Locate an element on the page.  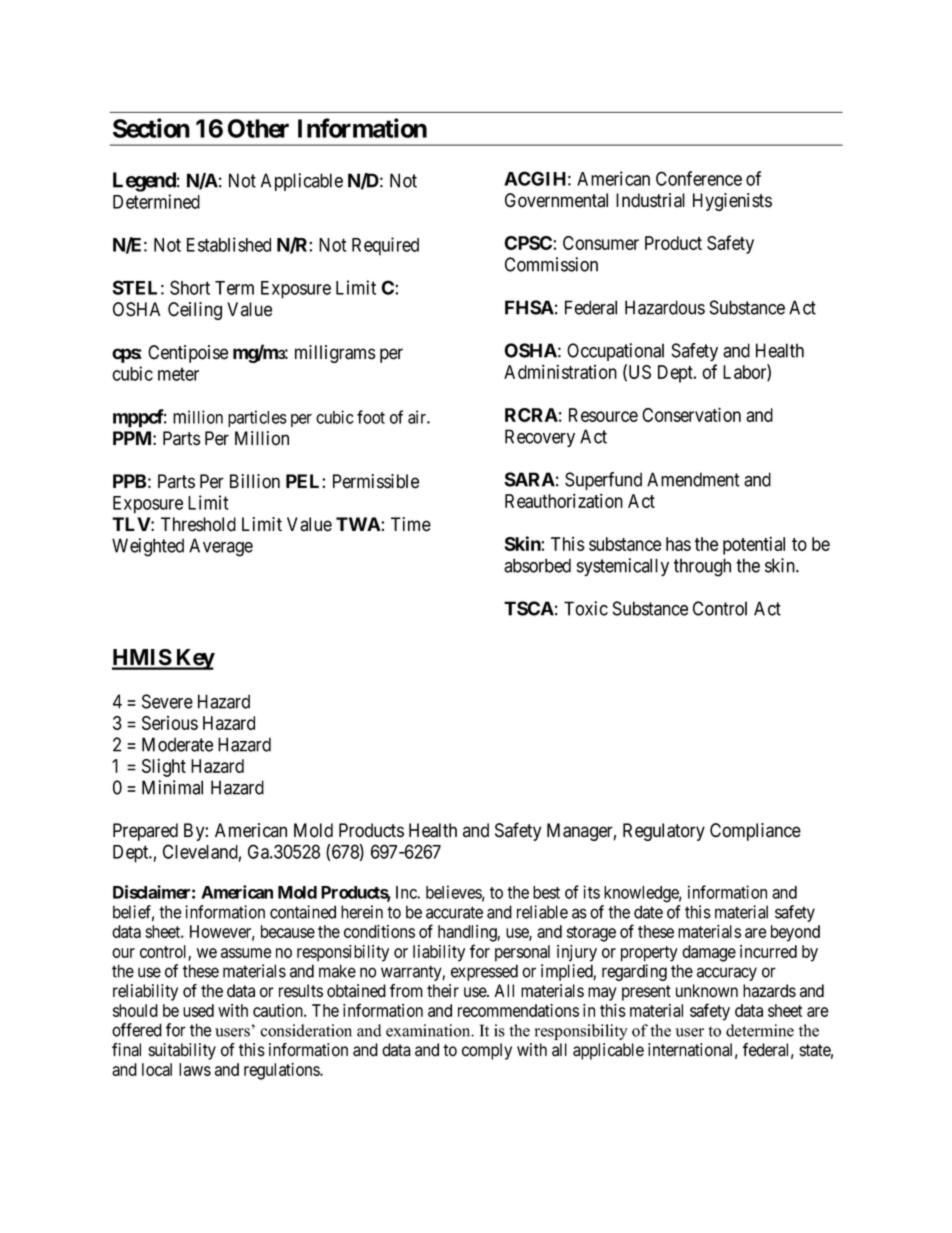
best is located at coordinates (546, 892).
